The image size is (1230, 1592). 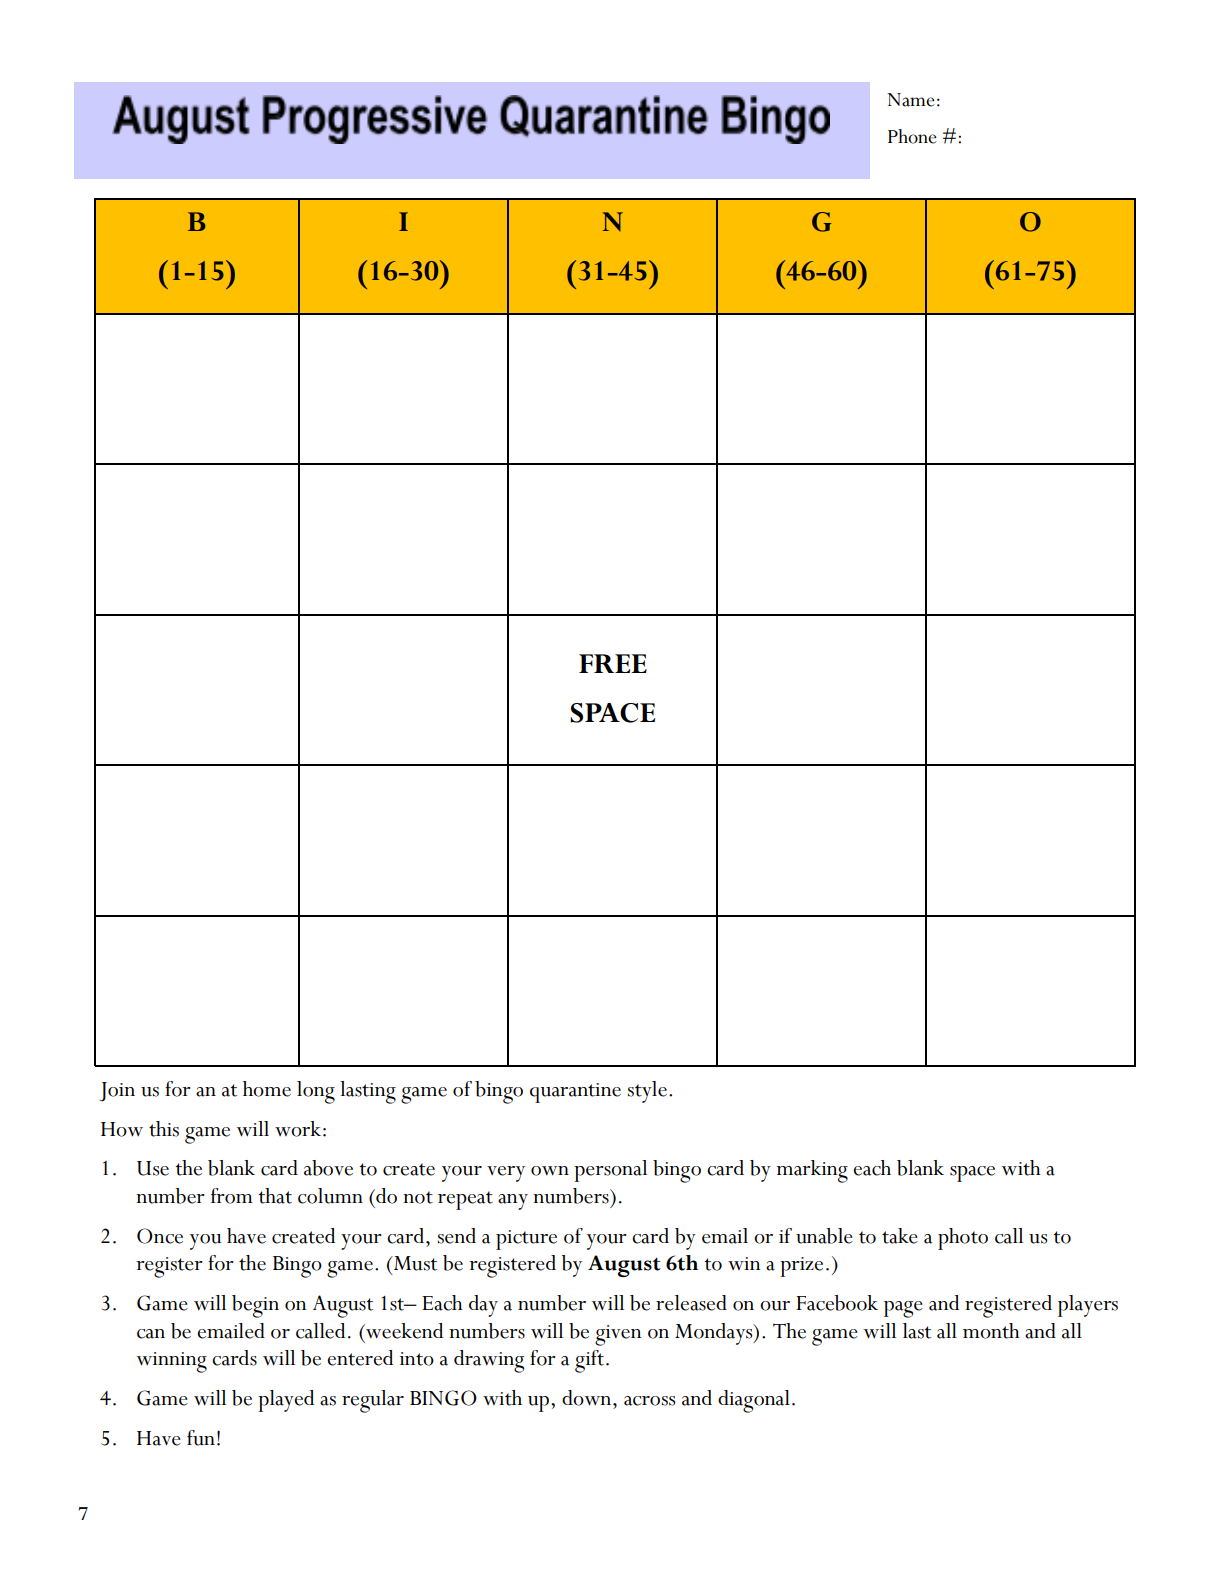 What do you see at coordinates (812, 1171) in the image?
I see `marking` at bounding box center [812, 1171].
